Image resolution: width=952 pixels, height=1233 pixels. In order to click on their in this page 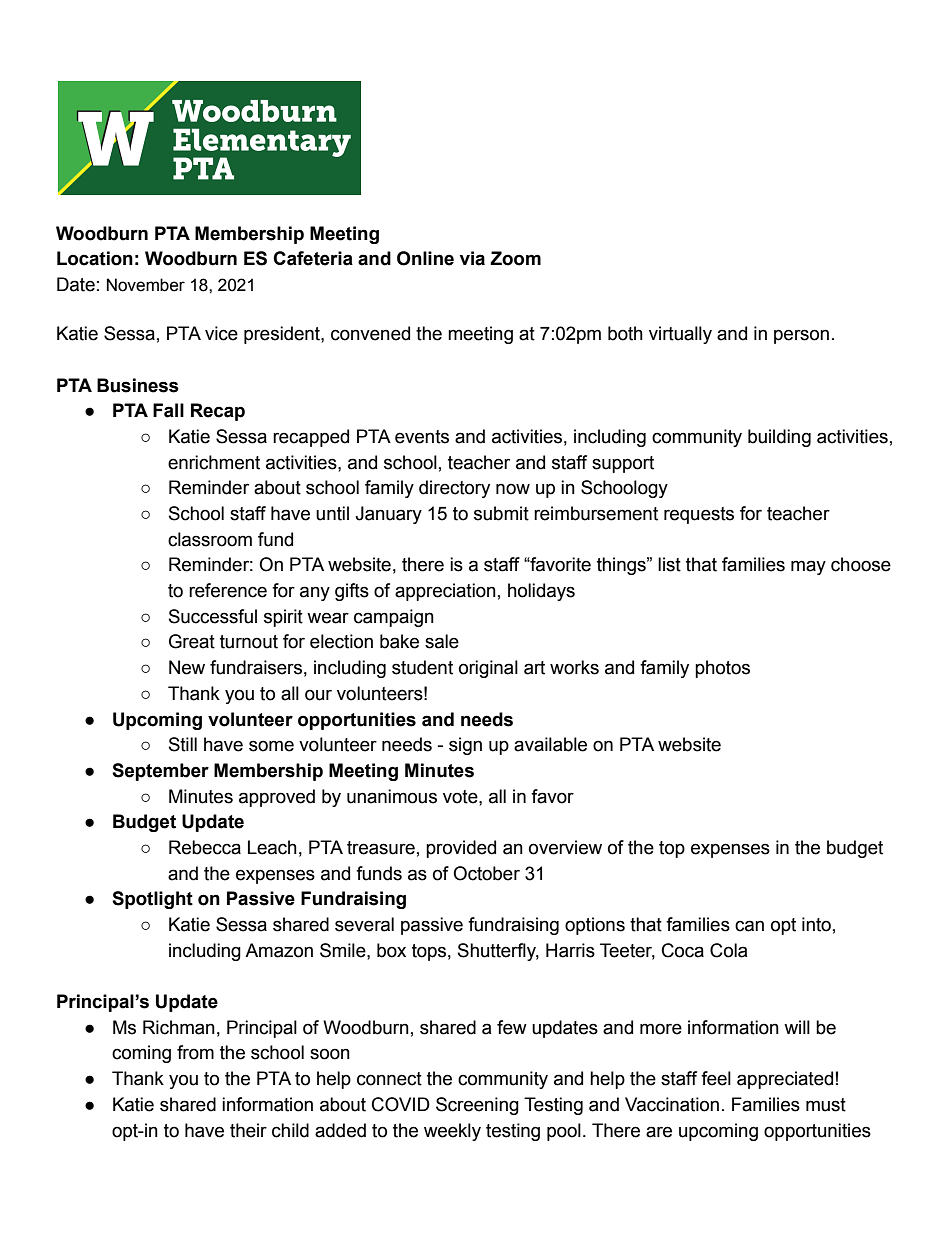, I will do `click(248, 1130)`.
